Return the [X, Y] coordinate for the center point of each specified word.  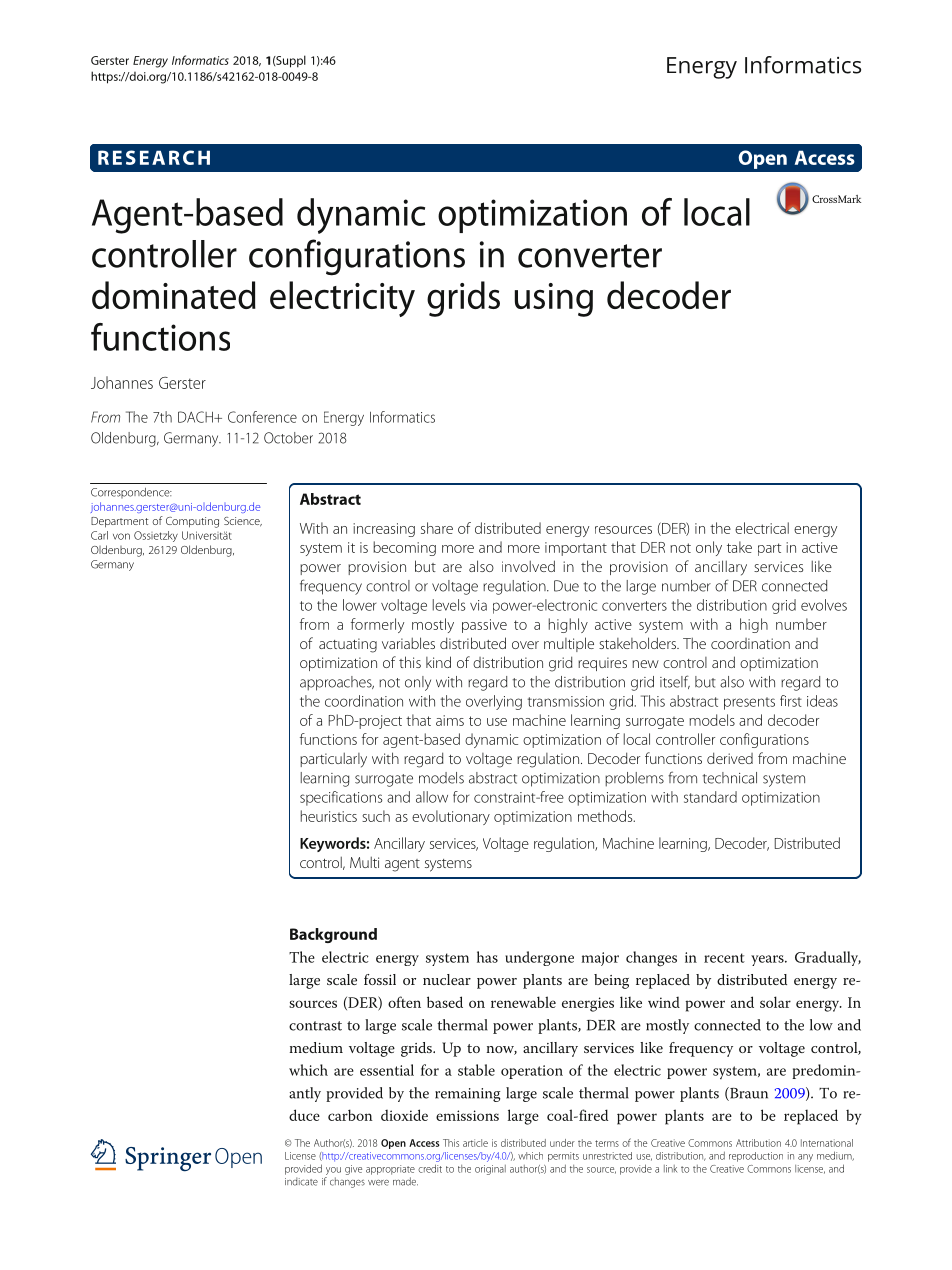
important [576, 549]
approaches [337, 683]
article [475, 1143]
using [554, 300]
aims [450, 720]
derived [730, 758]
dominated [174, 295]
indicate [301, 1181]
